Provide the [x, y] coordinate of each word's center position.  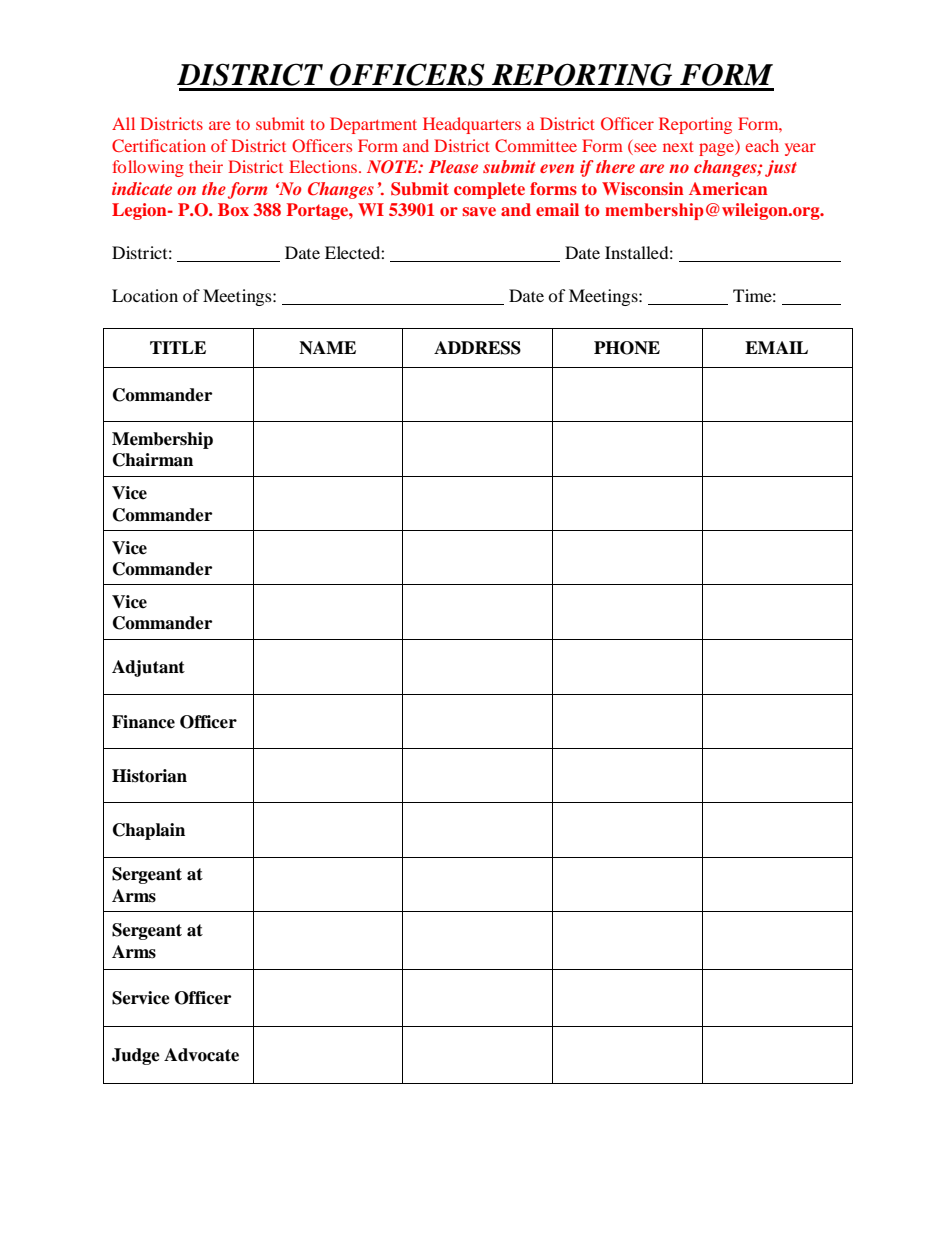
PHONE [627, 348]
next [678, 147]
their [206, 166]
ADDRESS [477, 348]
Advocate [201, 1055]
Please [453, 166]
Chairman [153, 460]
